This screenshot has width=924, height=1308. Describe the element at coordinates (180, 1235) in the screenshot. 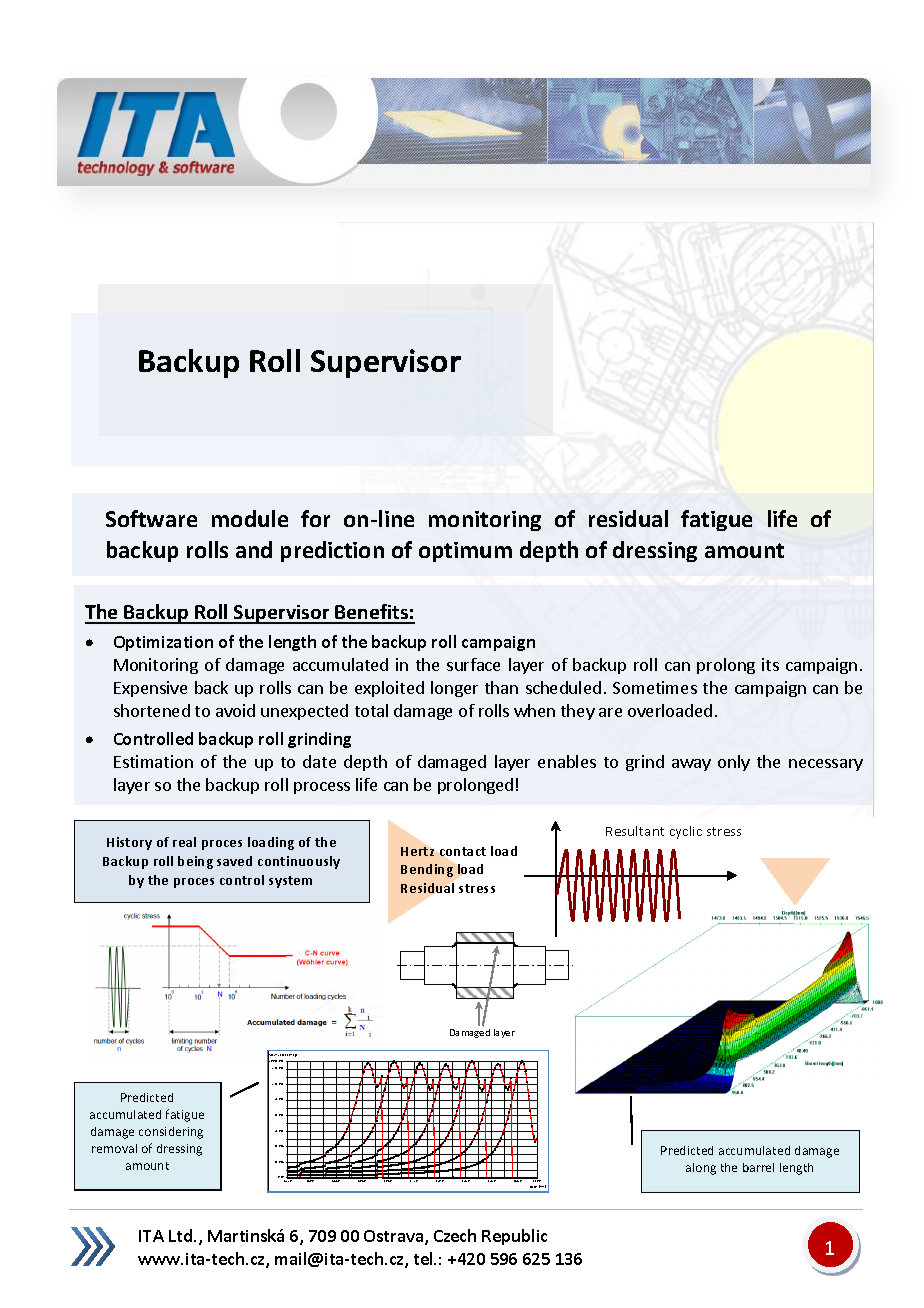

I see `Ltd` at that location.
